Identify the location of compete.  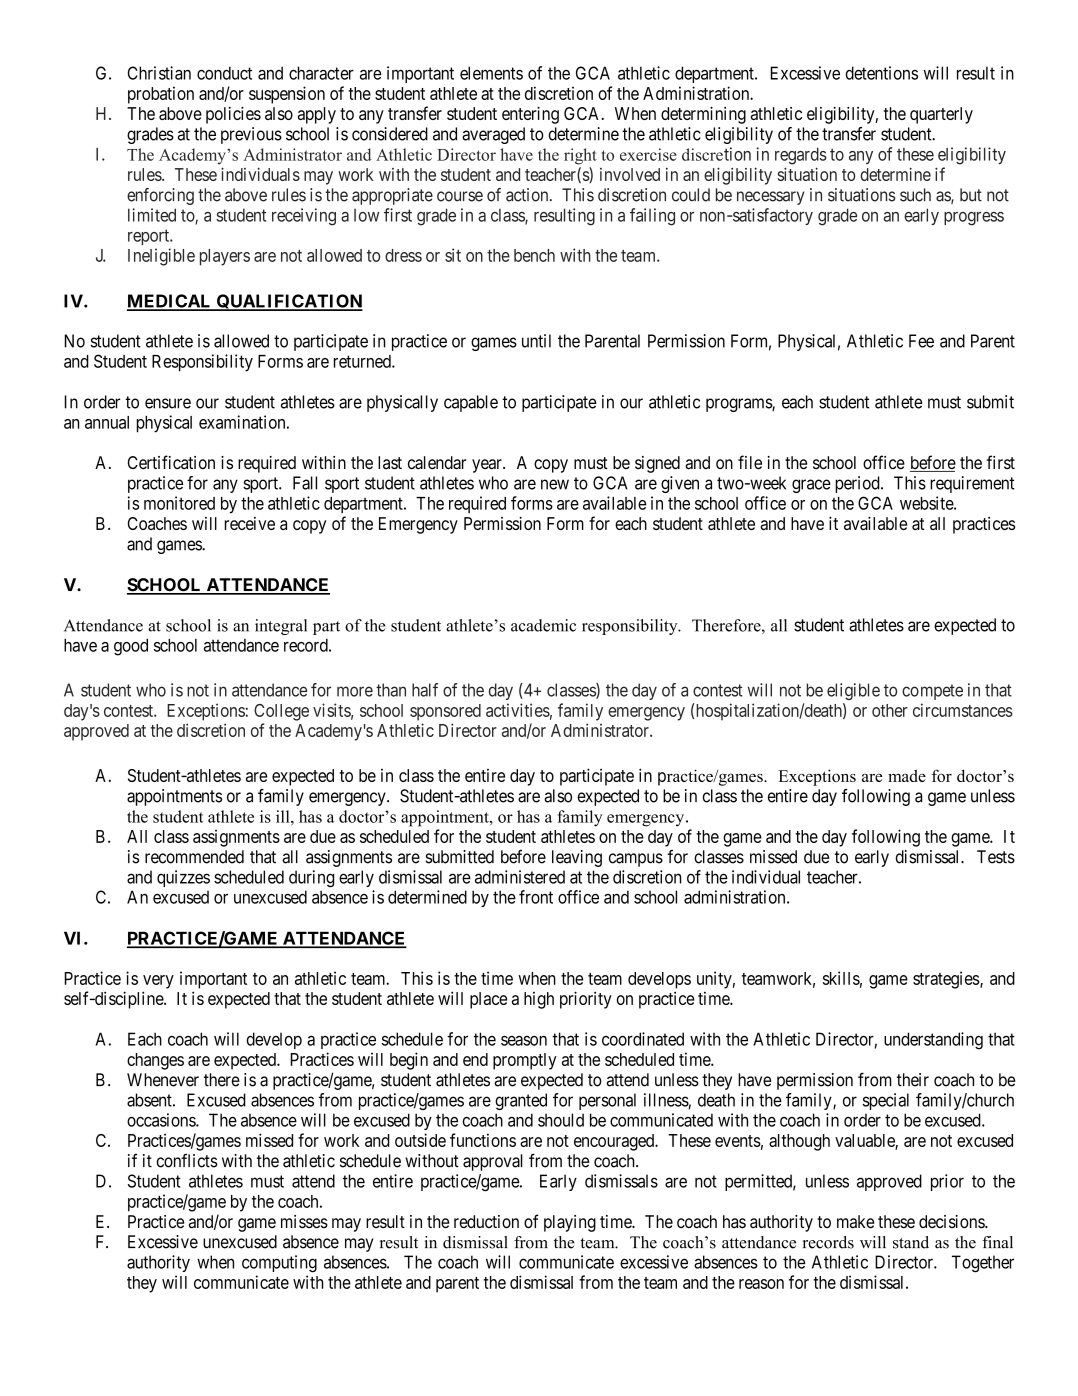
(932, 692).
